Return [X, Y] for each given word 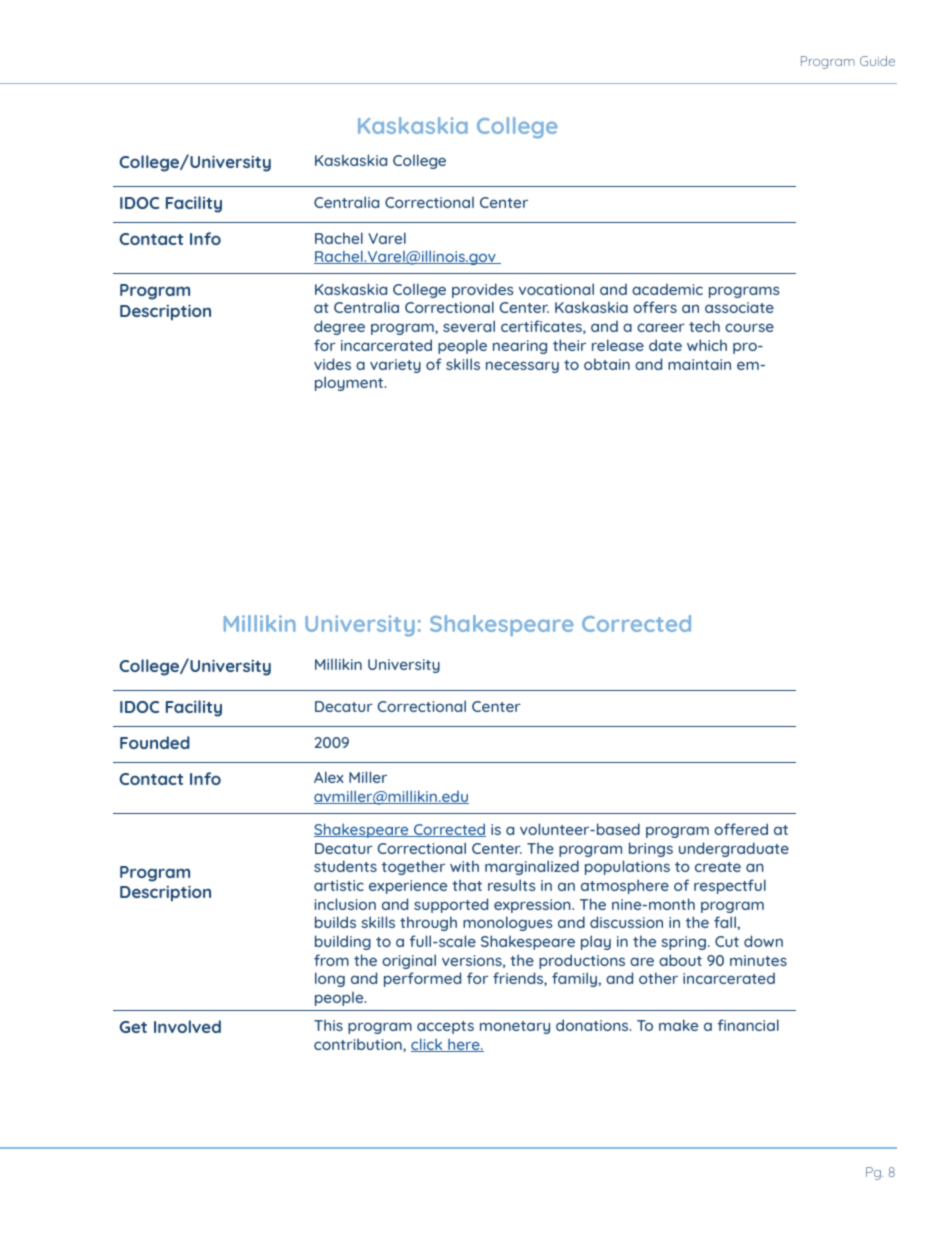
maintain [699, 364]
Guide [877, 61]
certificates [542, 327]
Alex [329, 777]
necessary [522, 367]
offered [741, 829]
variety [395, 366]
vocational [556, 289]
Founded [155, 742]
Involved [187, 1026]
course [749, 327]
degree [339, 327]
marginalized [532, 867]
